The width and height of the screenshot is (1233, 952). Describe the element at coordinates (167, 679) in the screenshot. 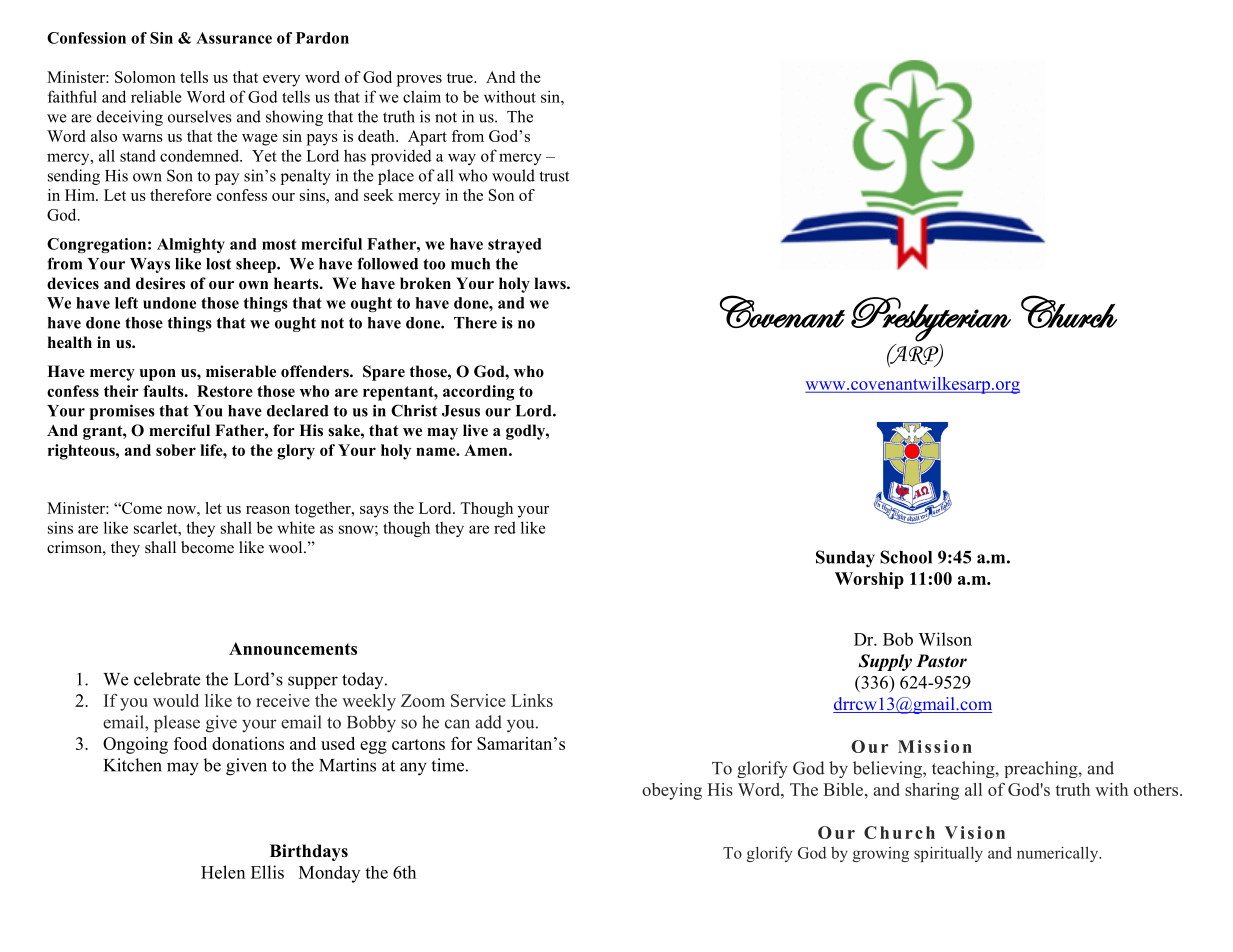

I see `celebrate` at that location.
